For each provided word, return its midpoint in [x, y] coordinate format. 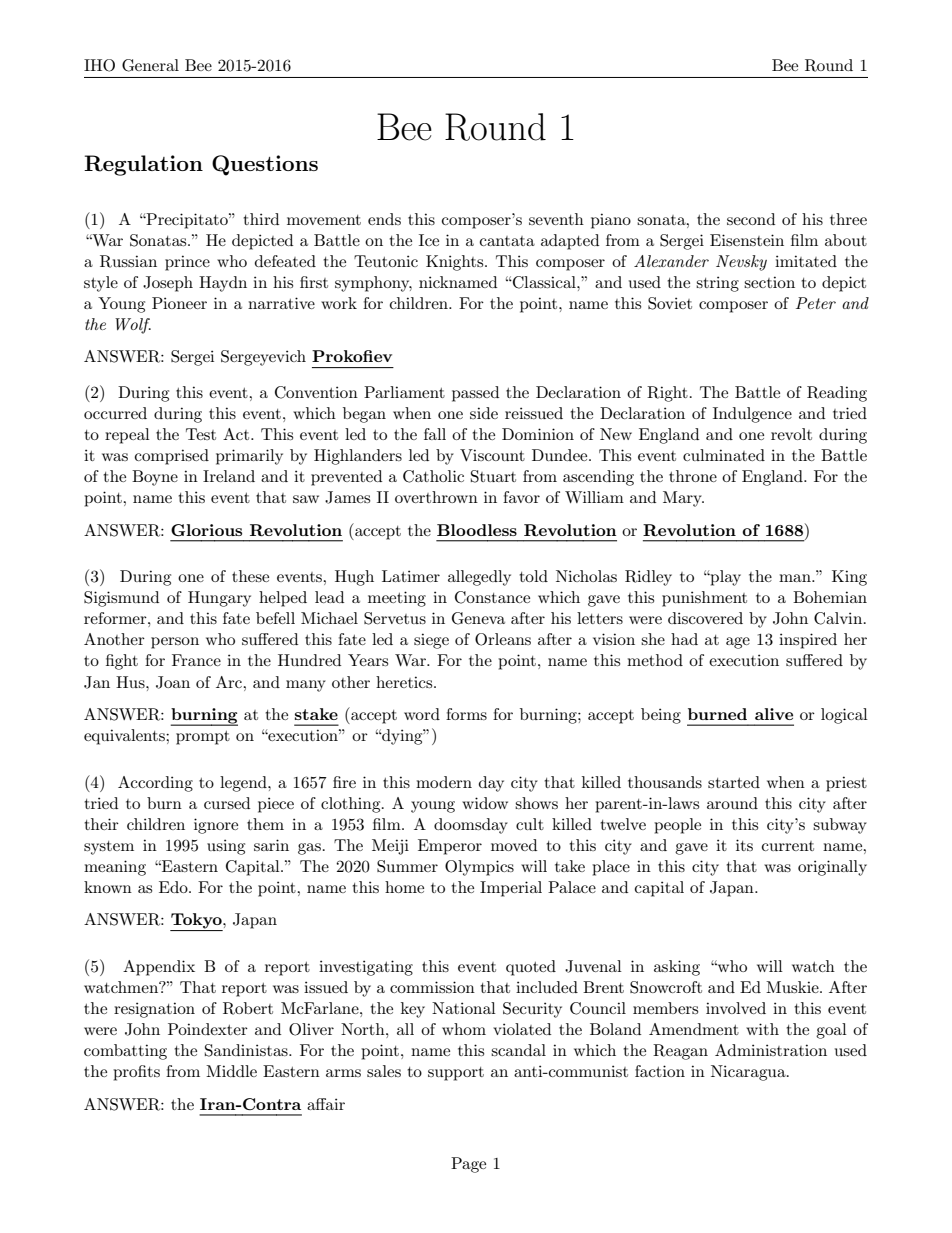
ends [384, 219]
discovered [705, 618]
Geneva [478, 618]
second [751, 219]
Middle [231, 1071]
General [150, 65]
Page [468, 1165]
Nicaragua [749, 1073]
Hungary [219, 599]
